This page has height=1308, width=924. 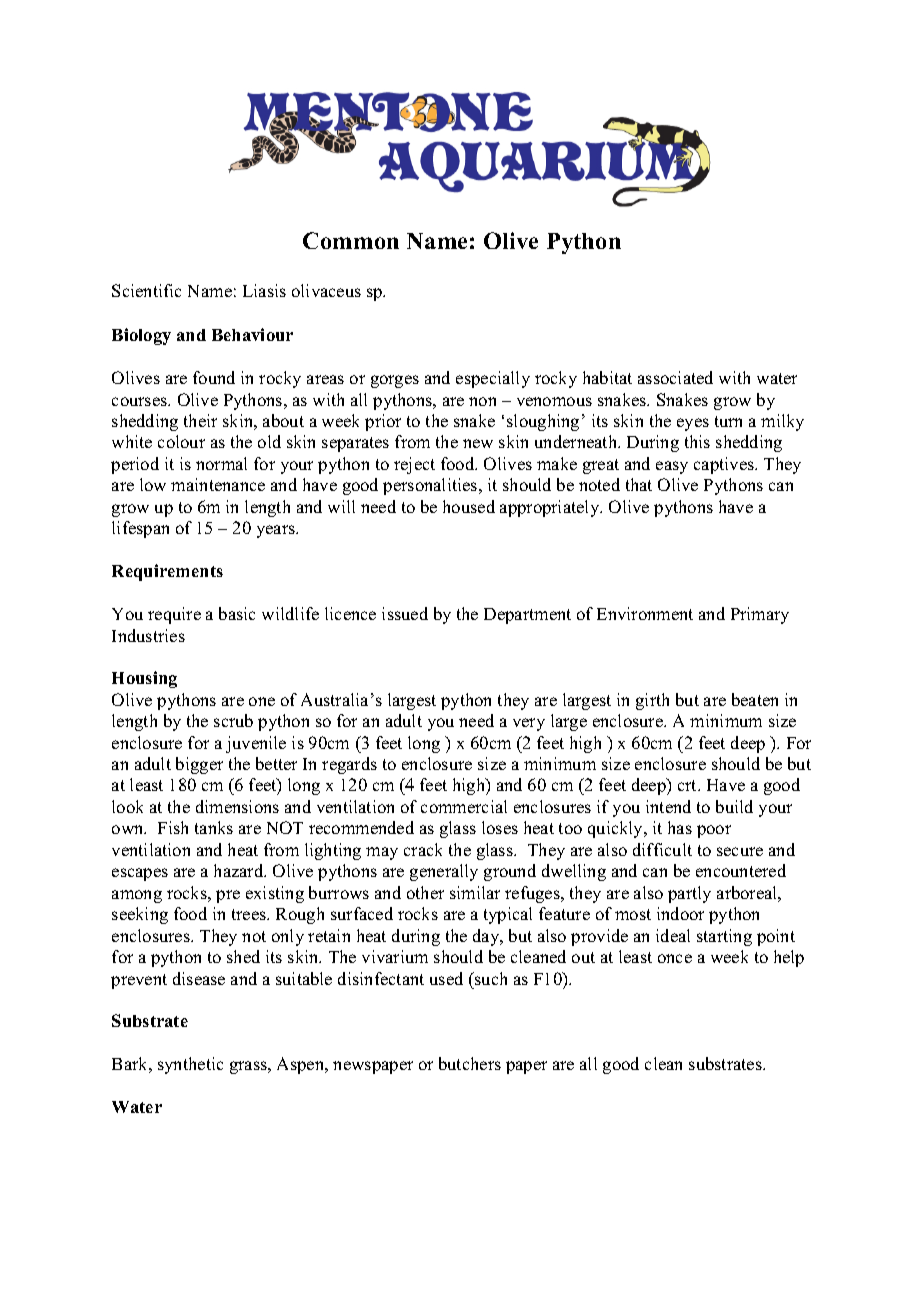 I want to click on Scientific, so click(x=146, y=290).
